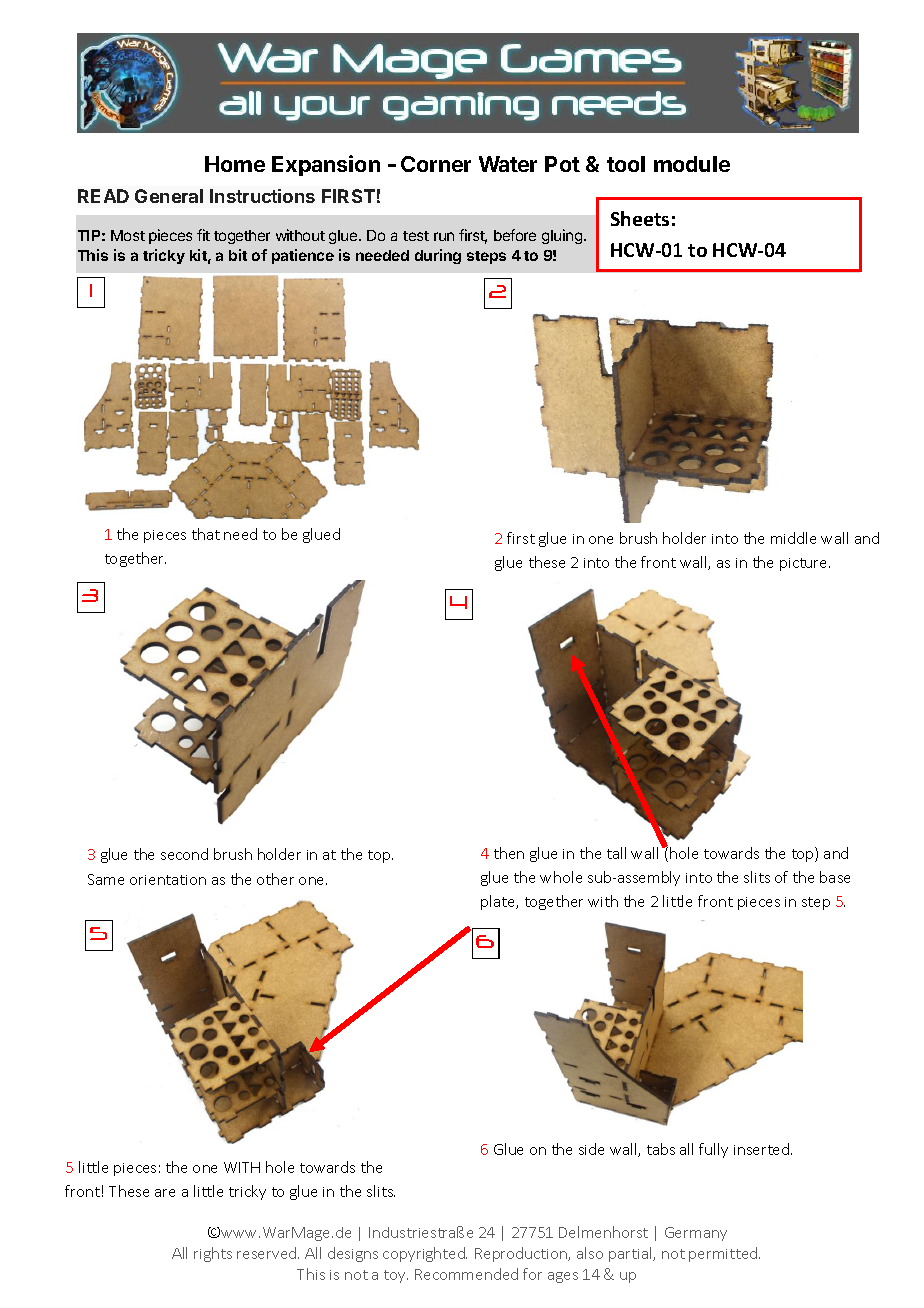  Describe the element at coordinates (805, 564) in the screenshot. I see `picture` at that location.
